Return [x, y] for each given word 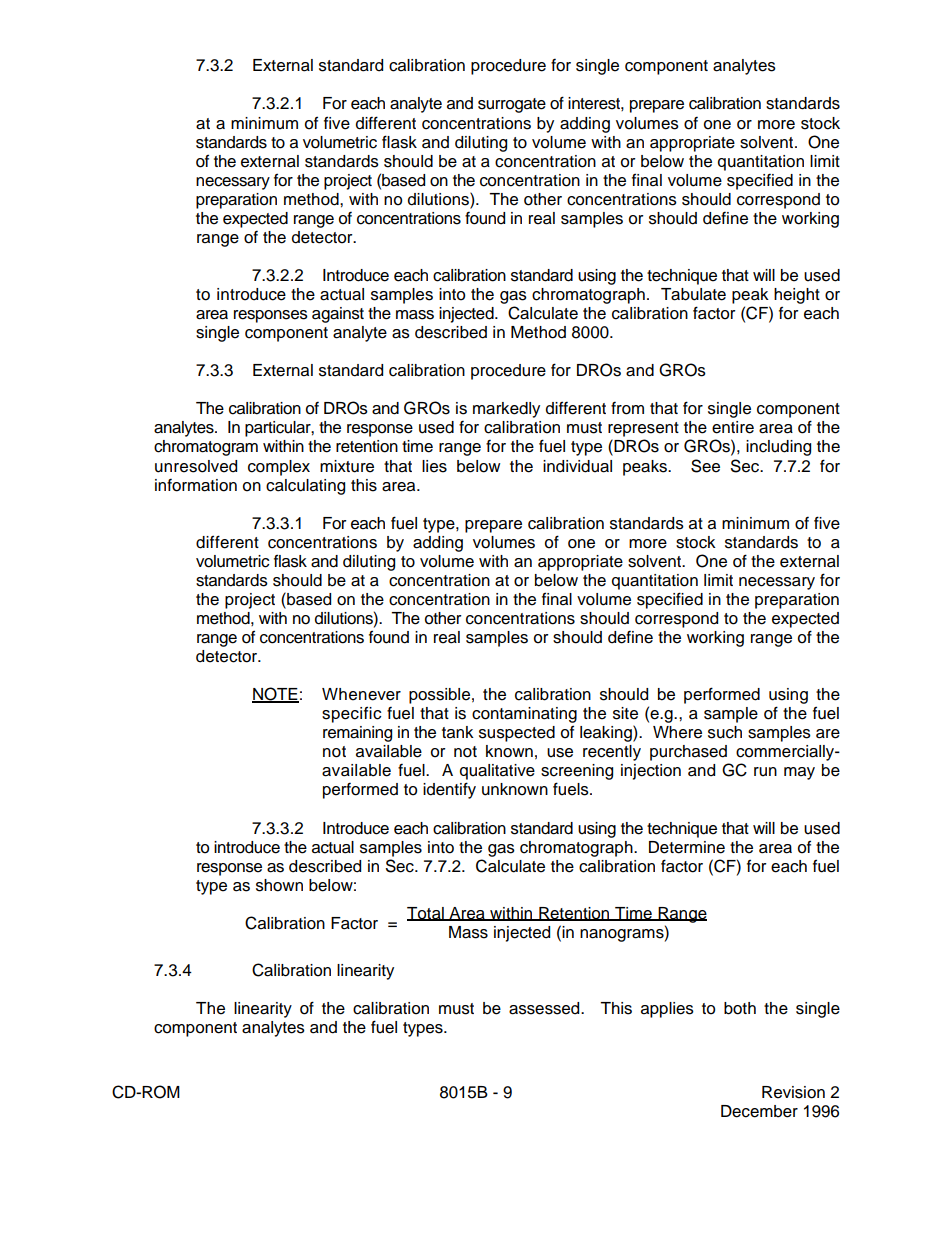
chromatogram [206, 448]
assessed [545, 1008]
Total [426, 914]
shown [279, 885]
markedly [506, 410]
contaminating [524, 715]
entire [733, 427]
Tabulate [693, 294]
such [725, 732]
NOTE [275, 695]
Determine [687, 847]
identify [449, 790]
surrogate [512, 105]
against [338, 315]
